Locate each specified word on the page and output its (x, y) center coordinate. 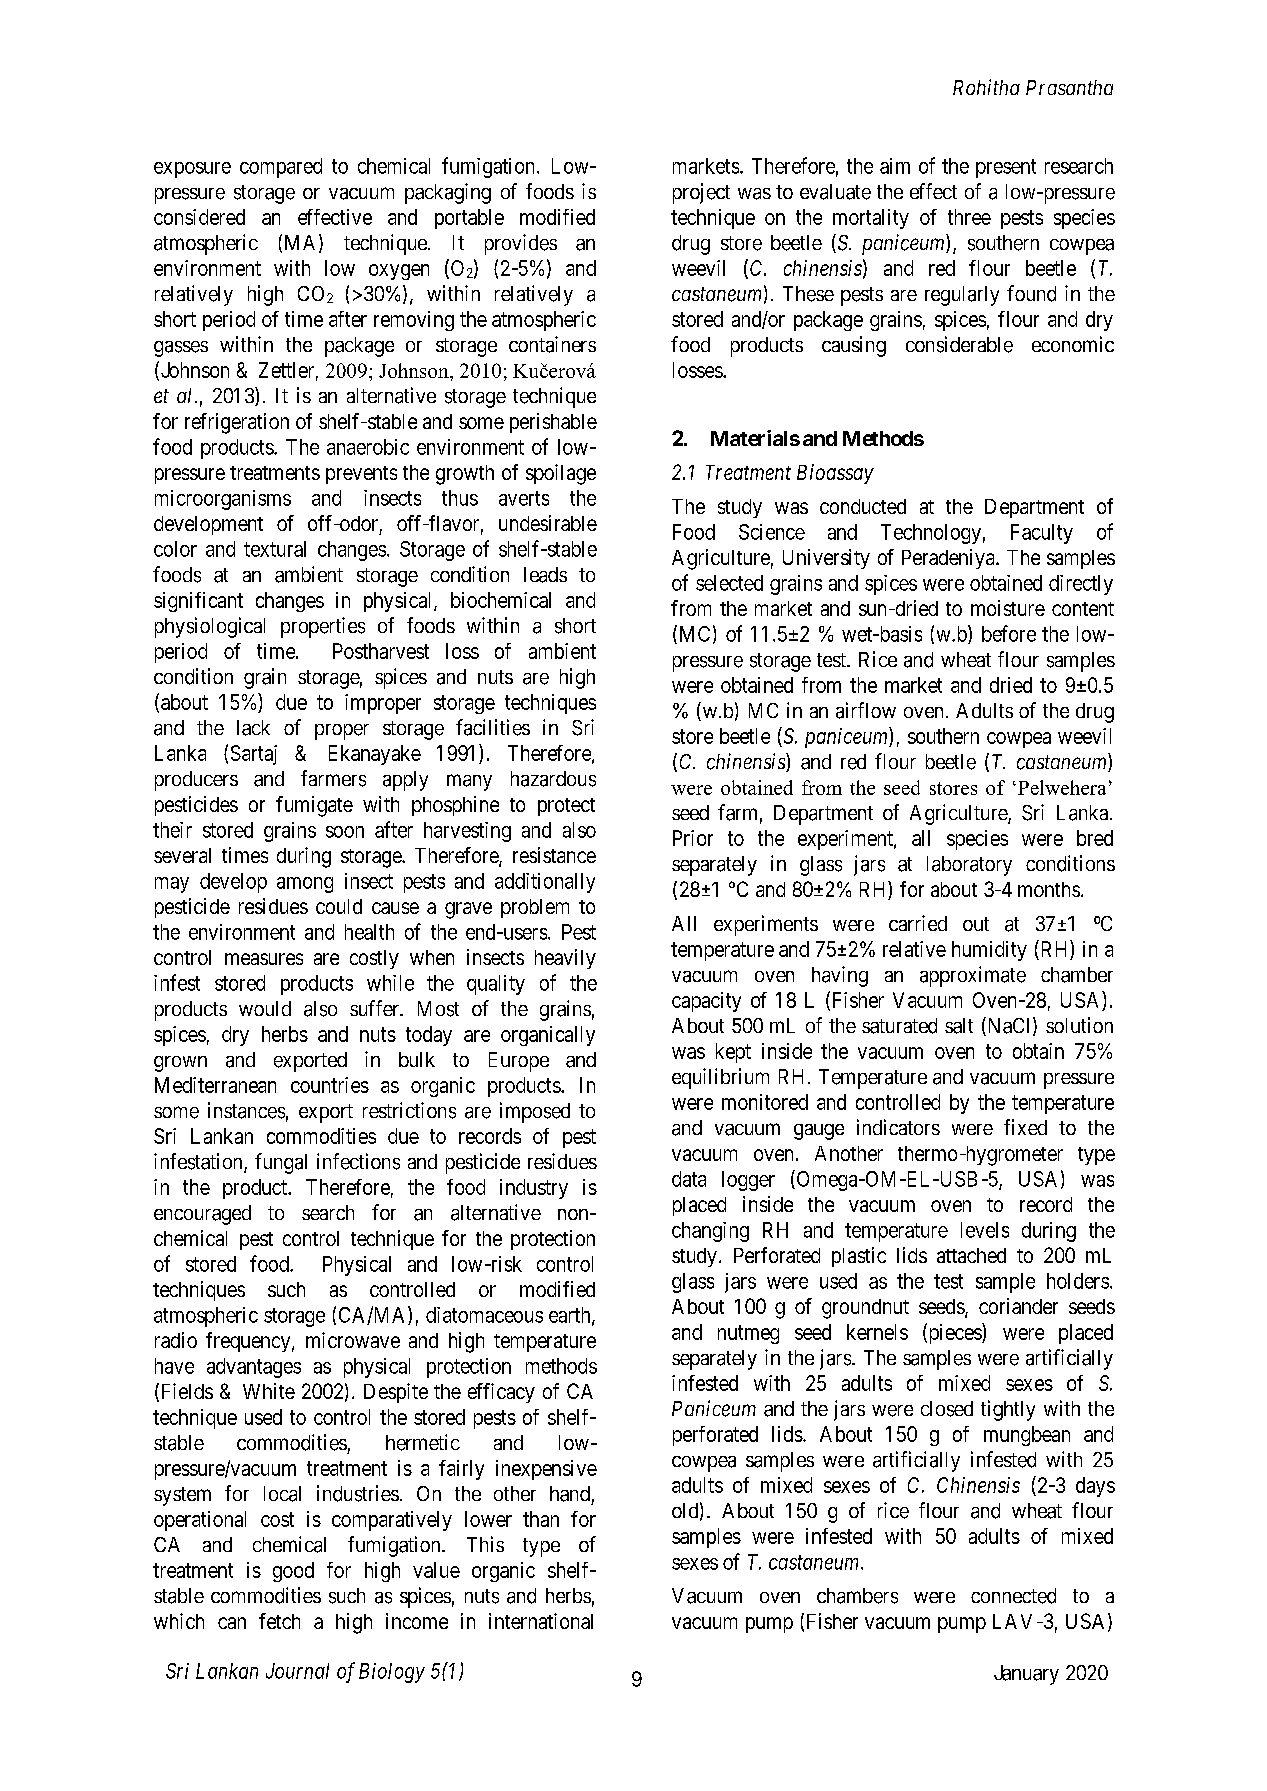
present (1006, 168)
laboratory (969, 866)
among (305, 885)
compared (281, 168)
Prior (693, 838)
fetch (279, 1621)
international (541, 1621)
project (701, 193)
